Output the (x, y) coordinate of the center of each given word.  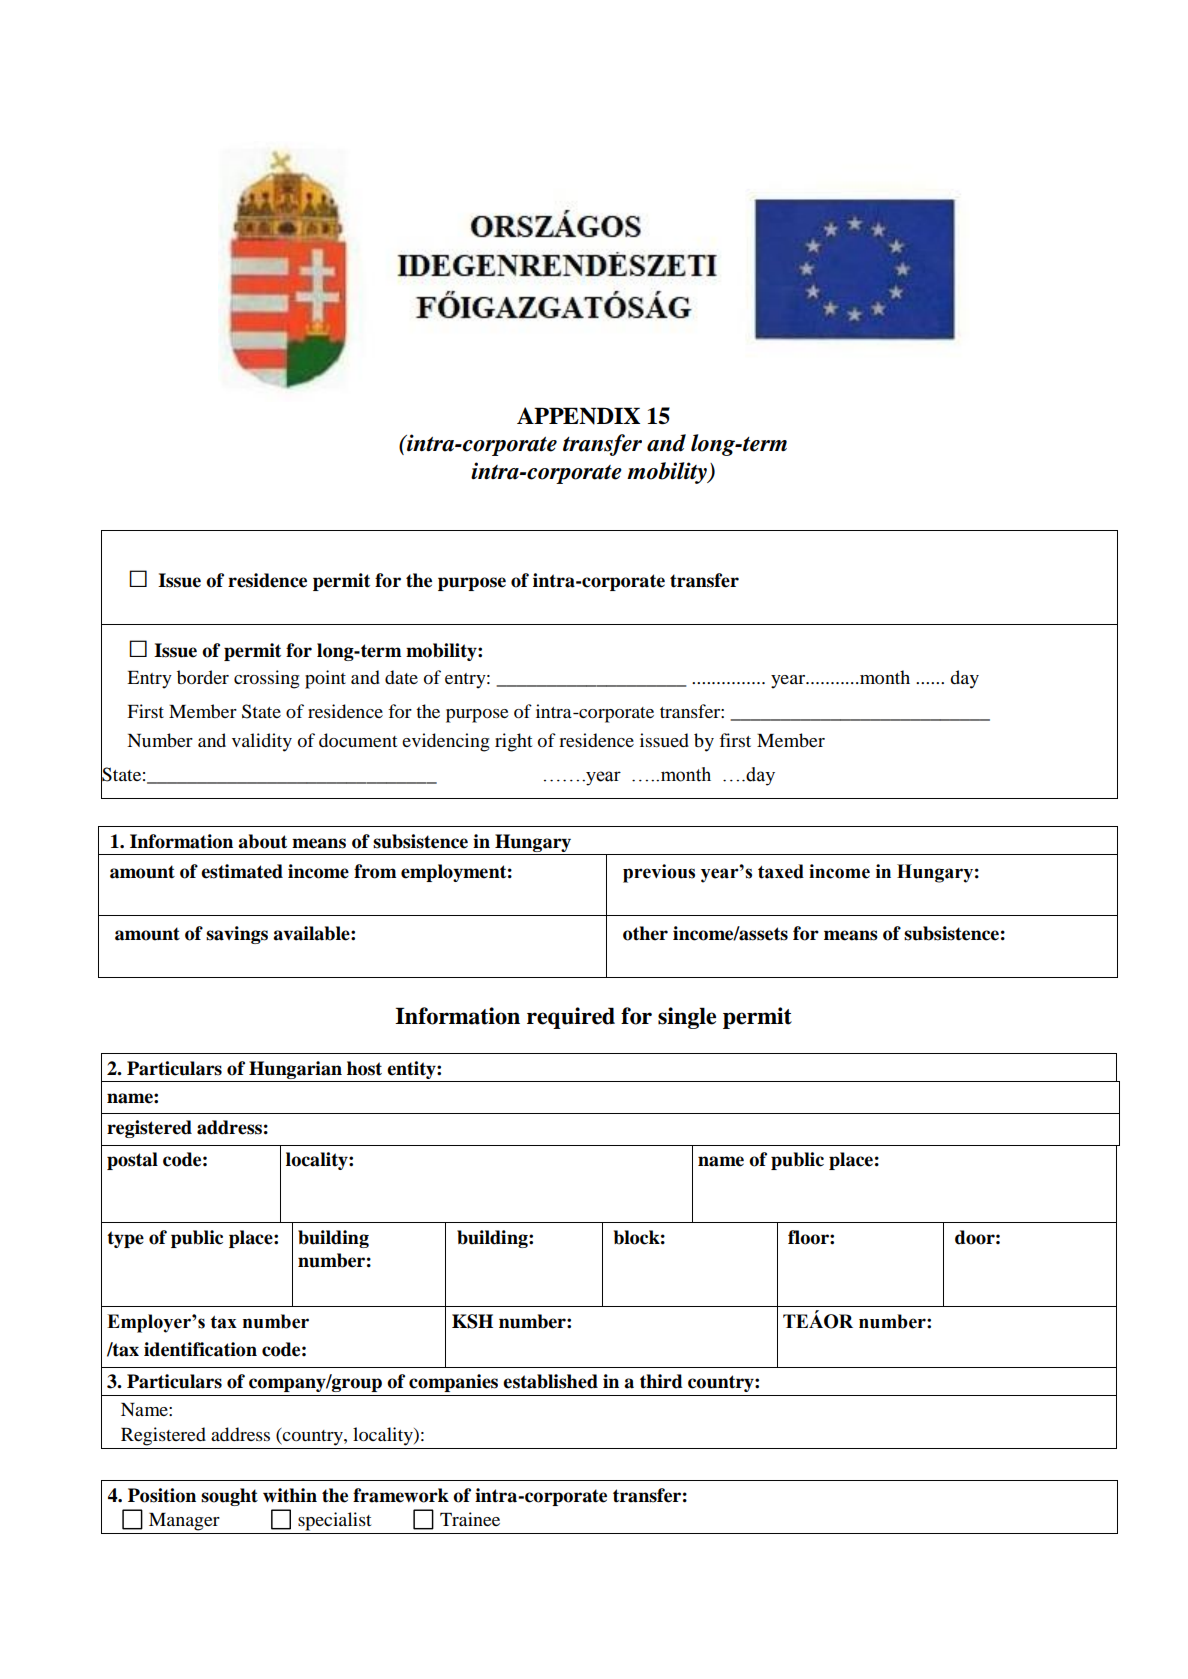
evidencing (446, 742)
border (203, 677)
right (513, 742)
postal (132, 1161)
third (661, 1381)
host (364, 1068)
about (262, 841)
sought (229, 1497)
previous (659, 873)
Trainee (470, 1519)
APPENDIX (578, 416)
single (687, 1018)
